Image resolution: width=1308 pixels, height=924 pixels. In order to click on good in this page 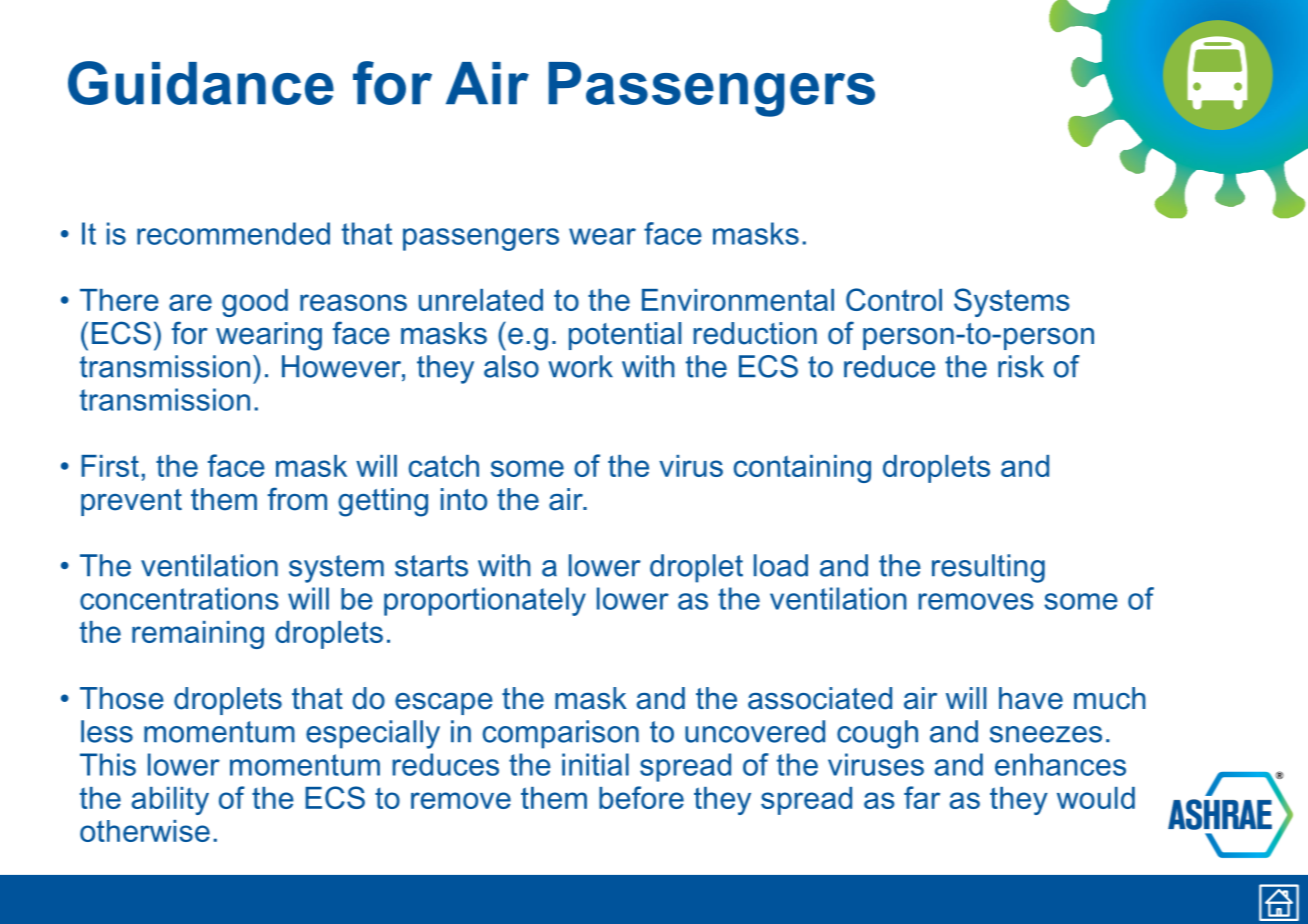, I will do `click(255, 303)`.
